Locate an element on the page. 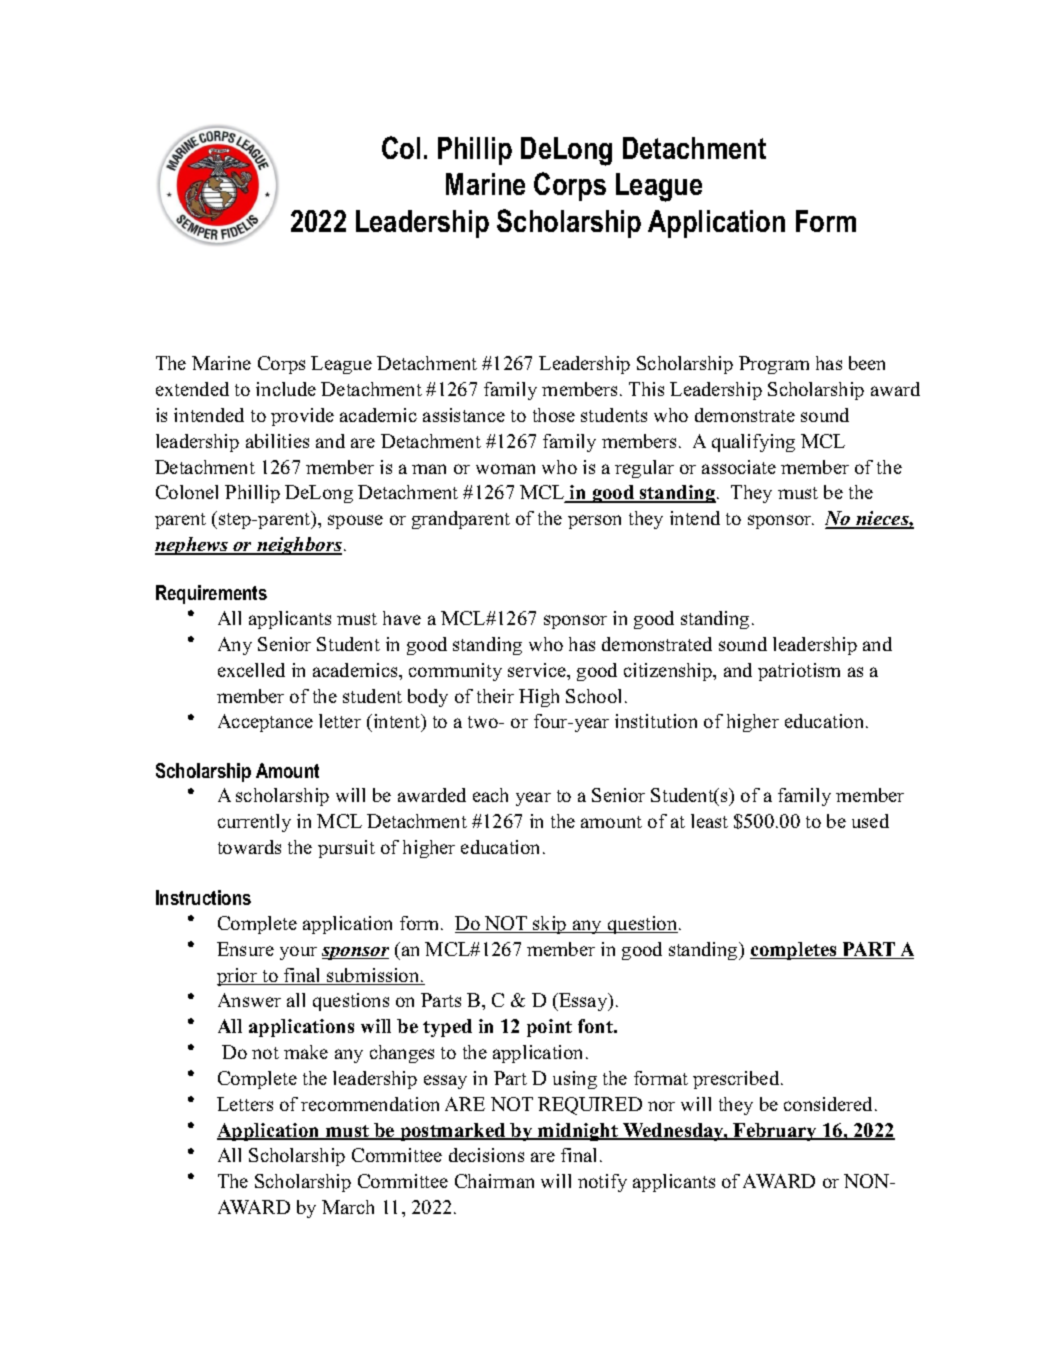 Image resolution: width=1054 pixels, height=1364 pixels. include is located at coordinates (286, 389).
